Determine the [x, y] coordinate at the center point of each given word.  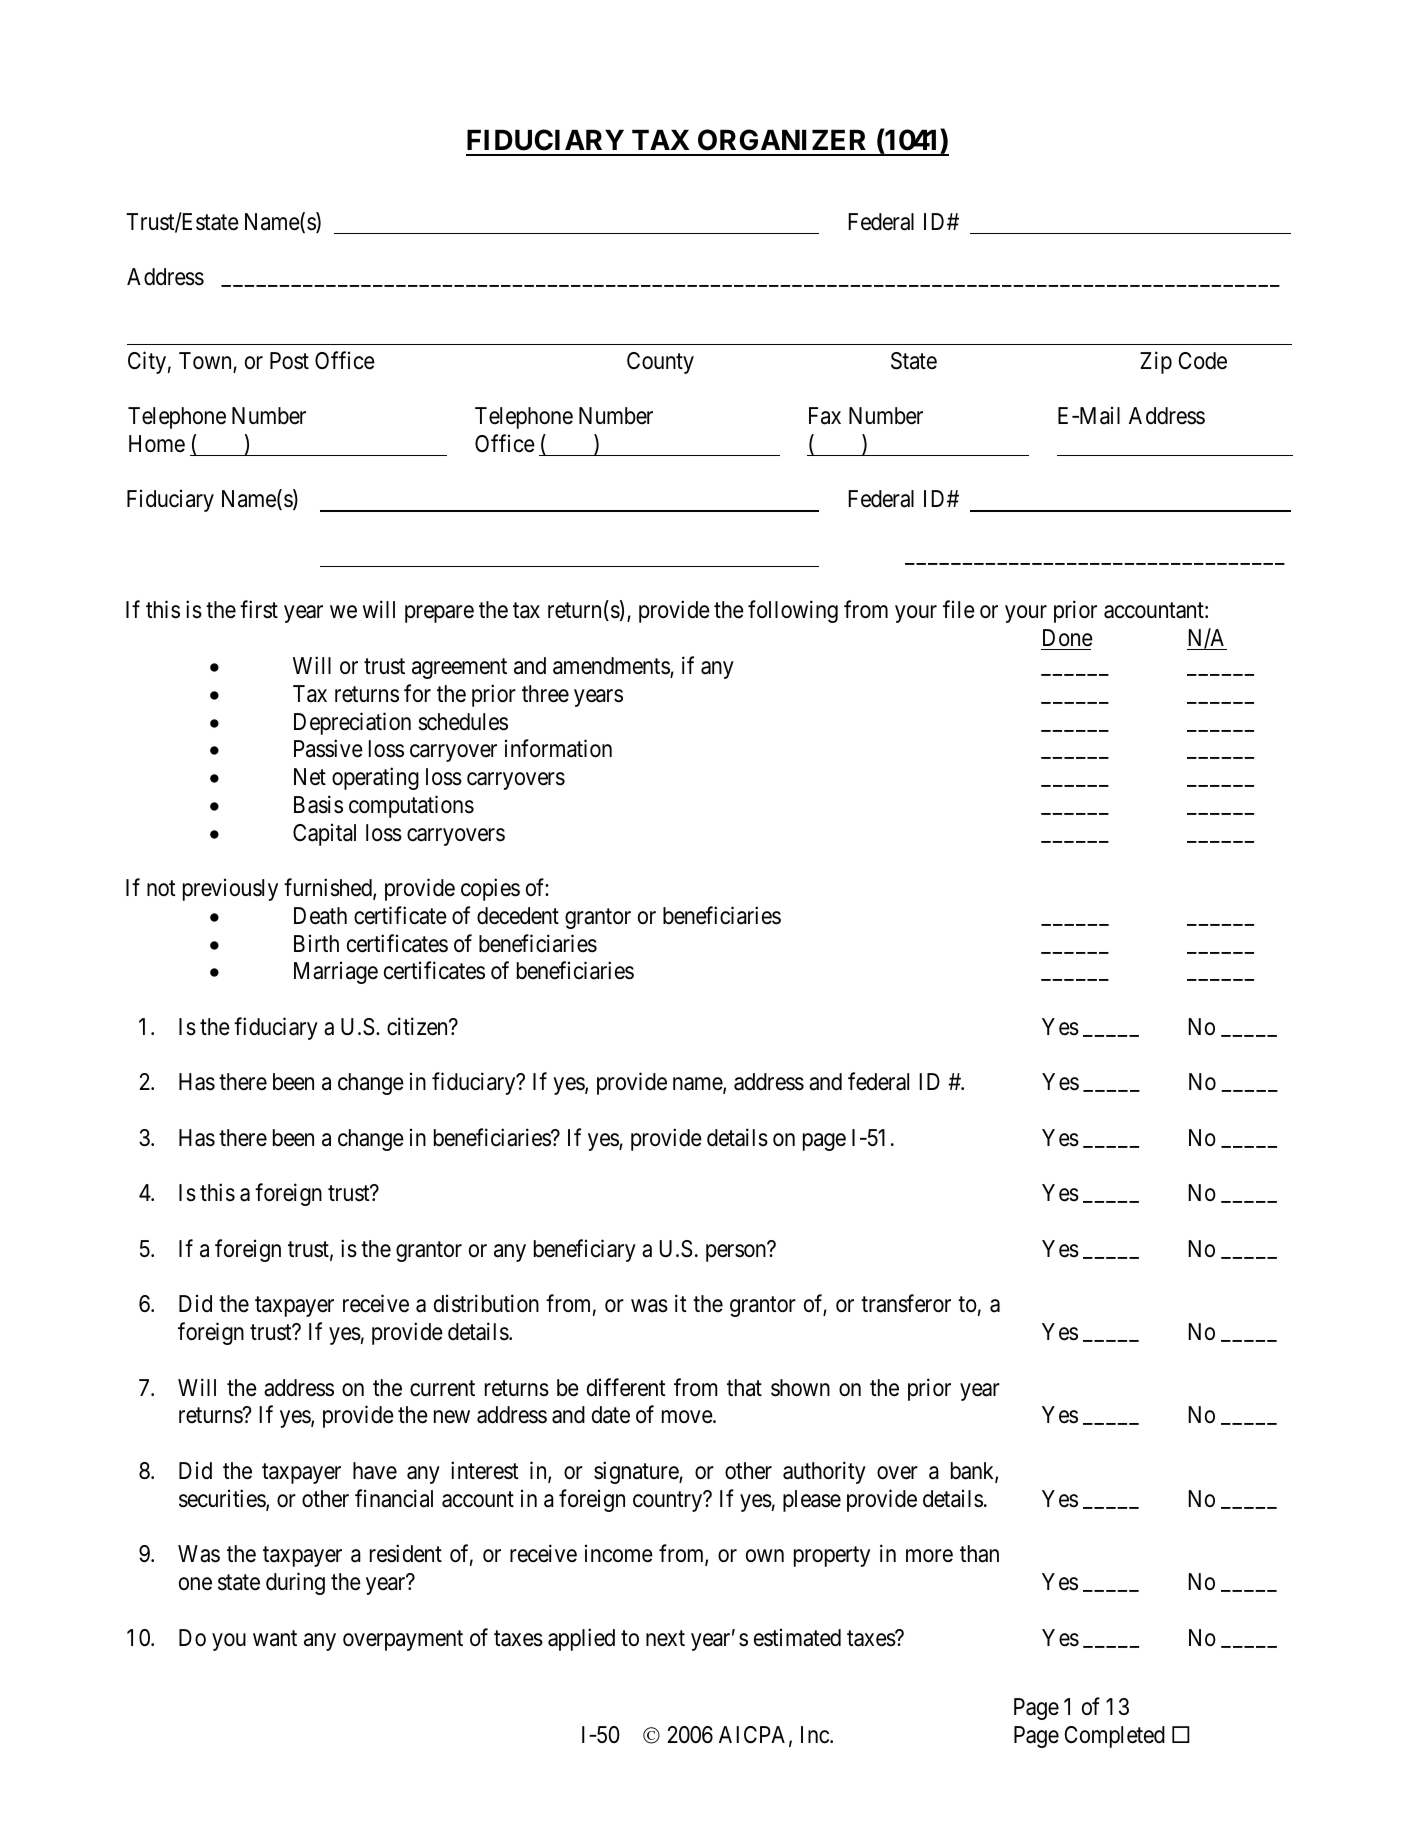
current [442, 1388]
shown [800, 1388]
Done [1068, 638]
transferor [906, 1304]
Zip [1156, 362]
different [626, 1387]
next [665, 1638]
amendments [612, 667]
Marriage [336, 973]
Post [289, 361]
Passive [328, 748]
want [275, 1638]
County [660, 363]
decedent [518, 916]
